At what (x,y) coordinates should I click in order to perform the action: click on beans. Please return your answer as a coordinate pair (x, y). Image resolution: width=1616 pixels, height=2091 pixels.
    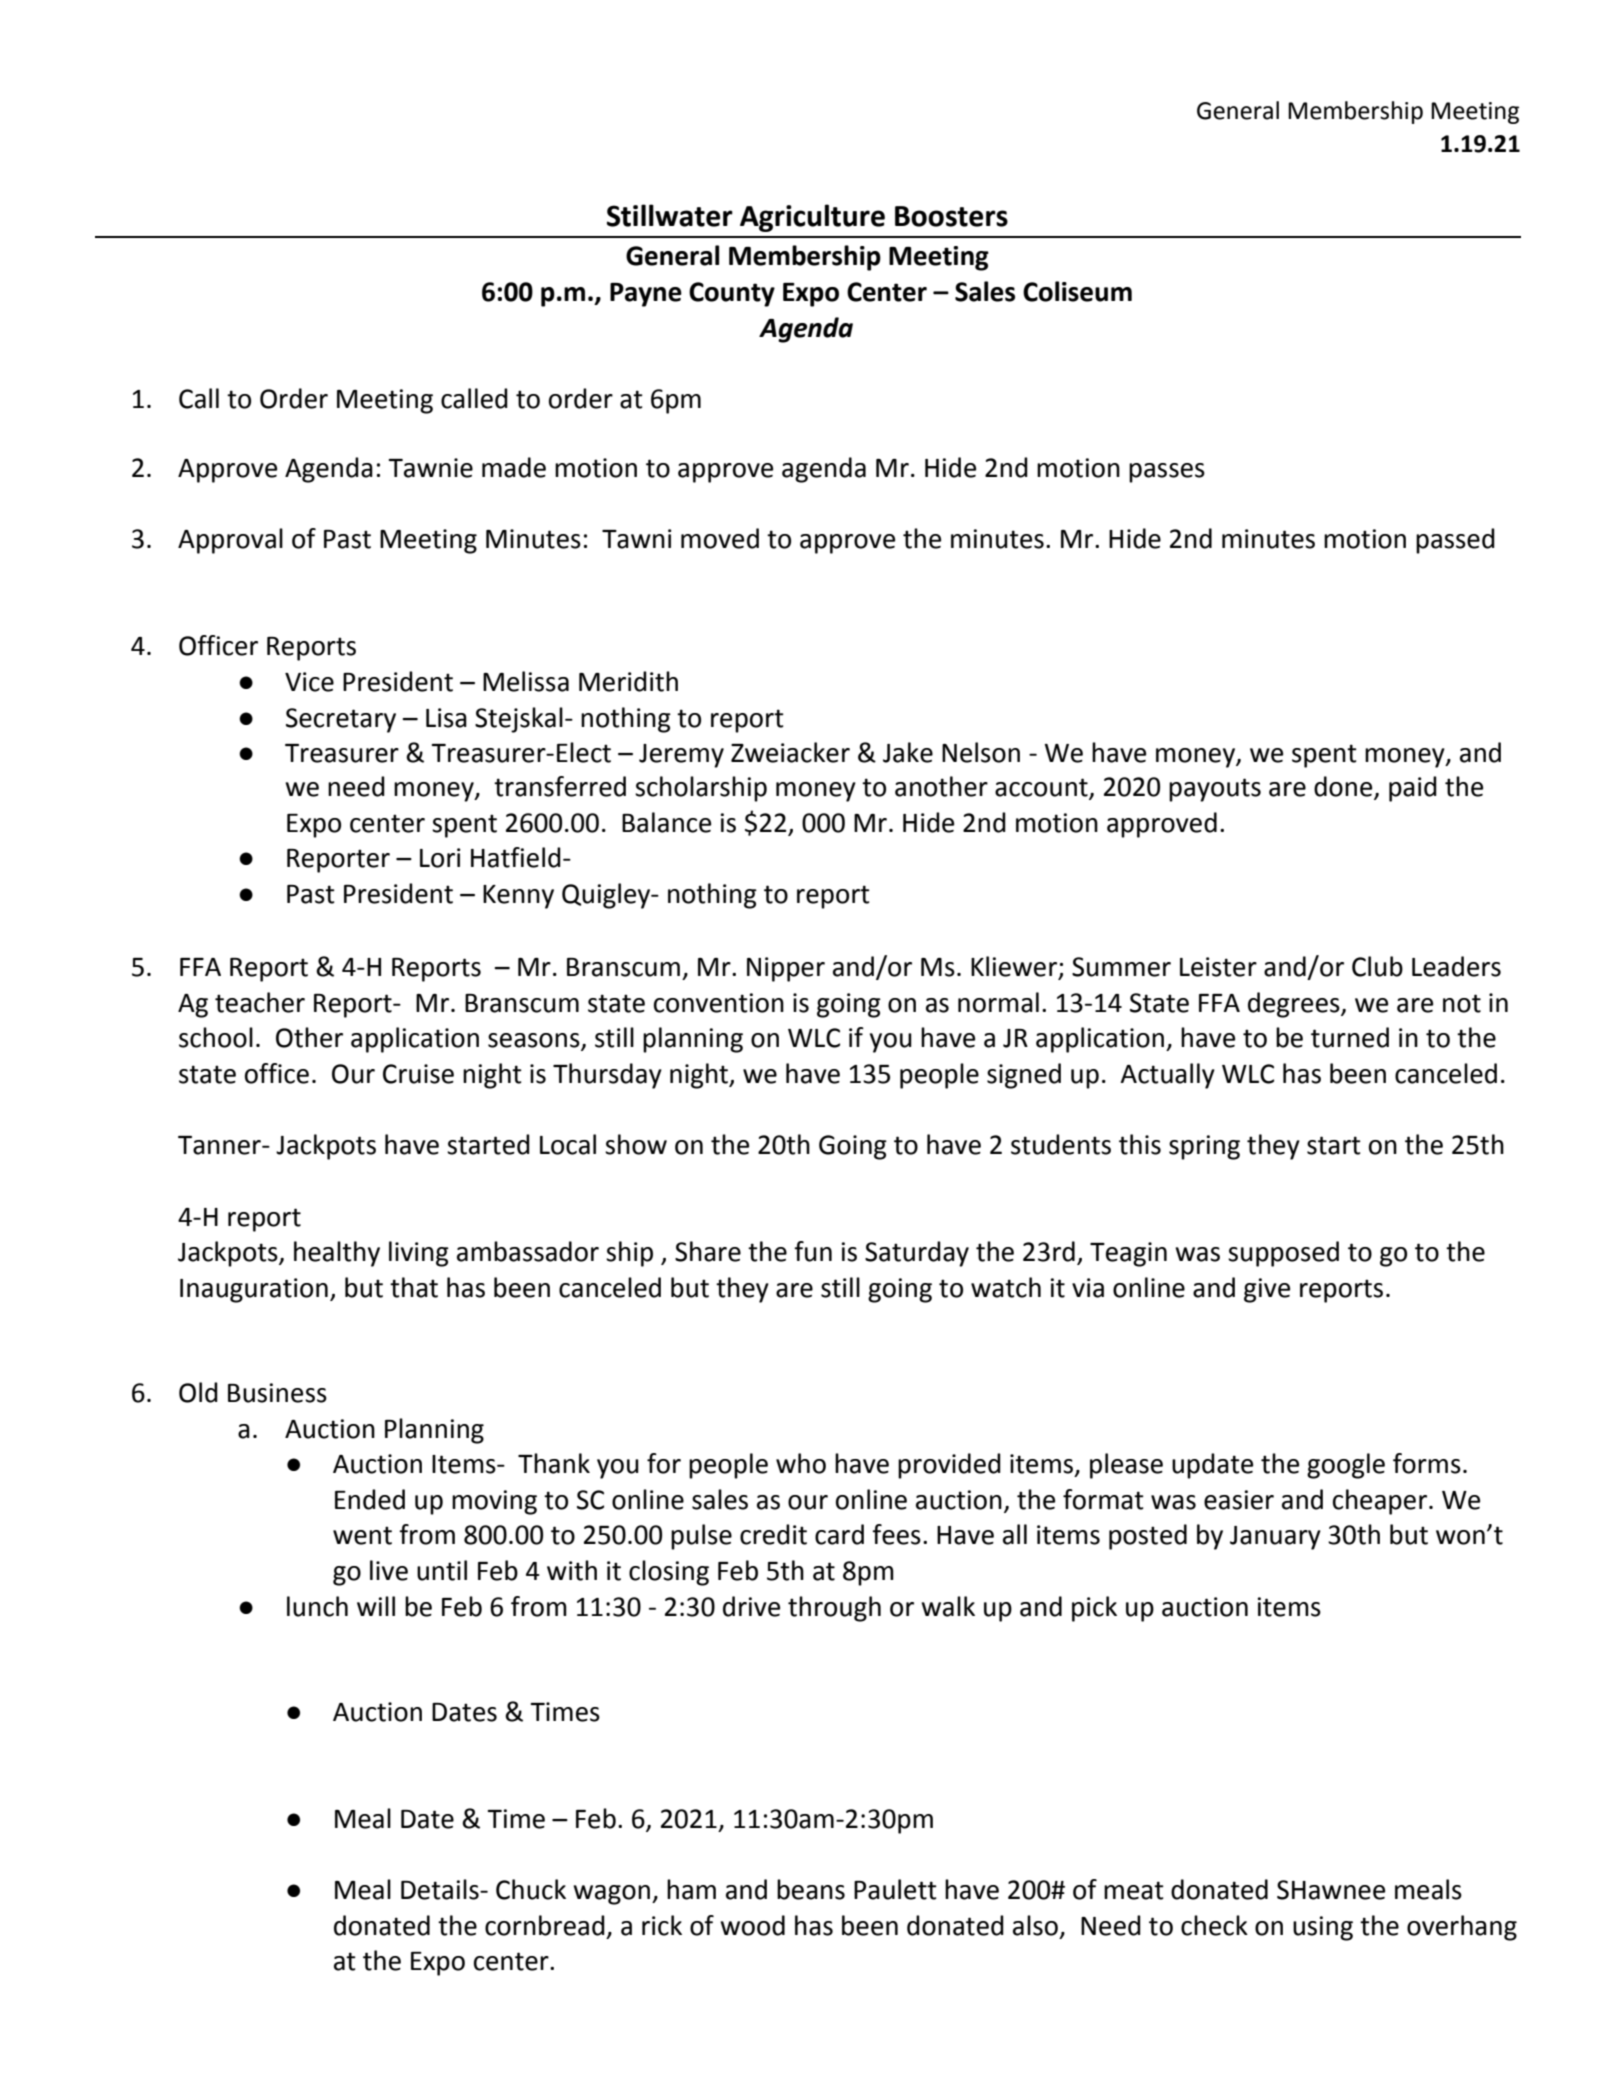
    Looking at the image, I should click on (811, 1889).
